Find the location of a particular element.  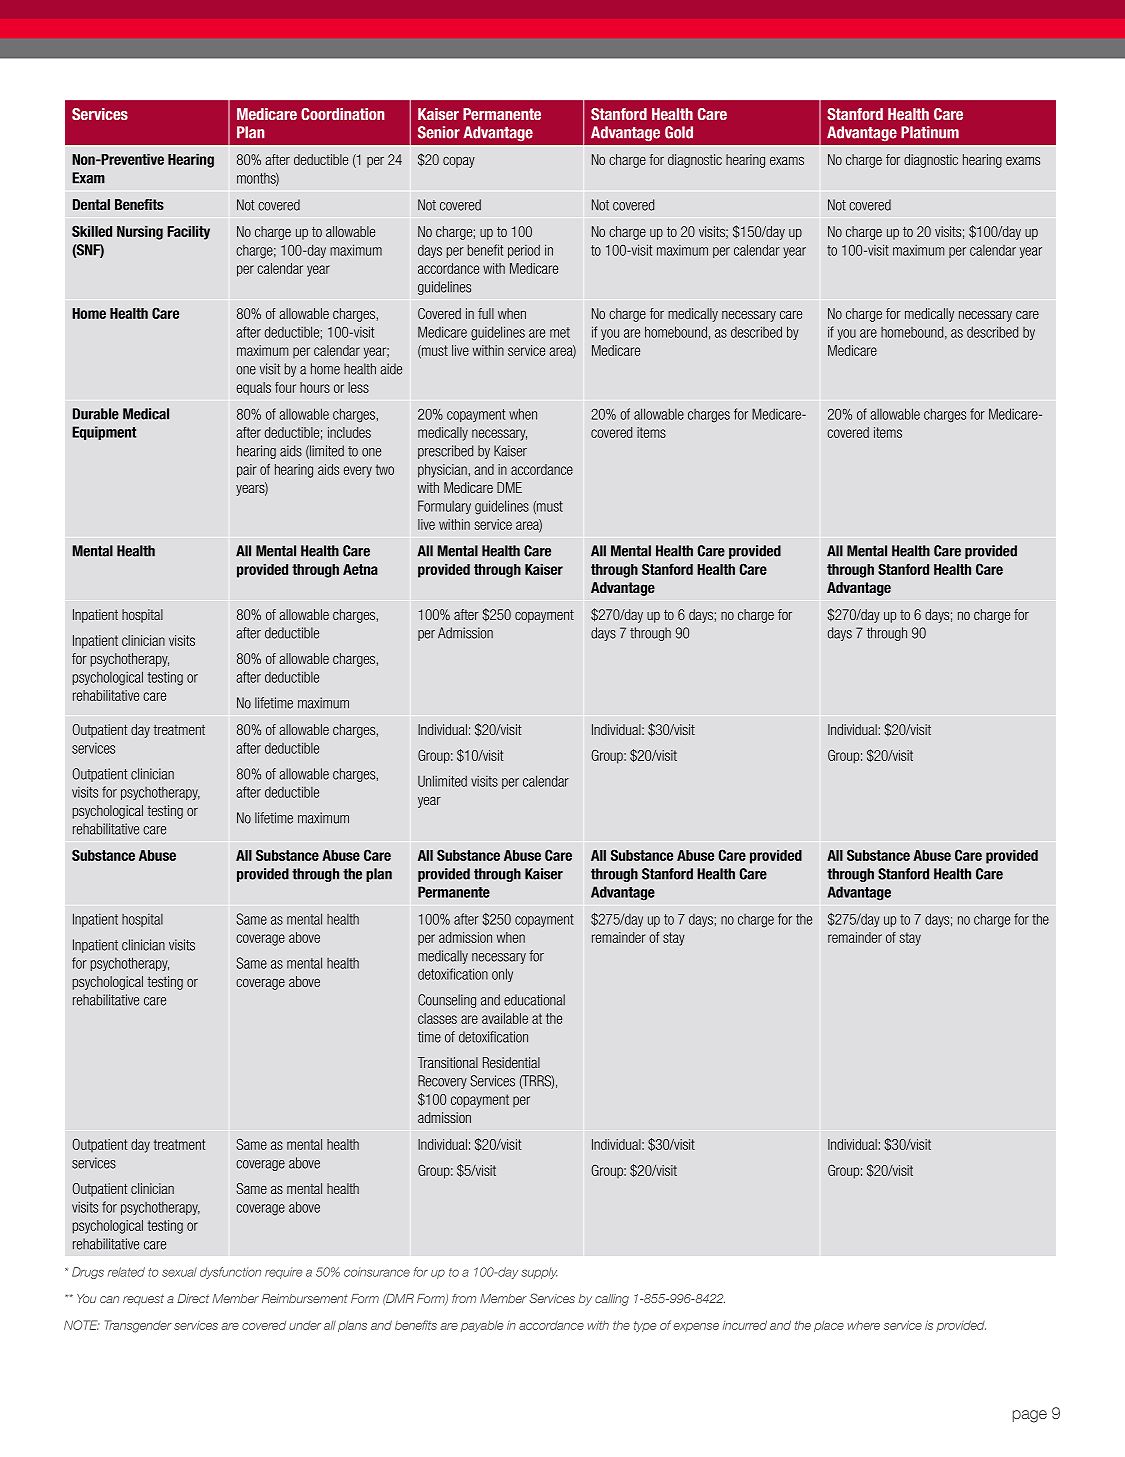

equals is located at coordinates (254, 389).
